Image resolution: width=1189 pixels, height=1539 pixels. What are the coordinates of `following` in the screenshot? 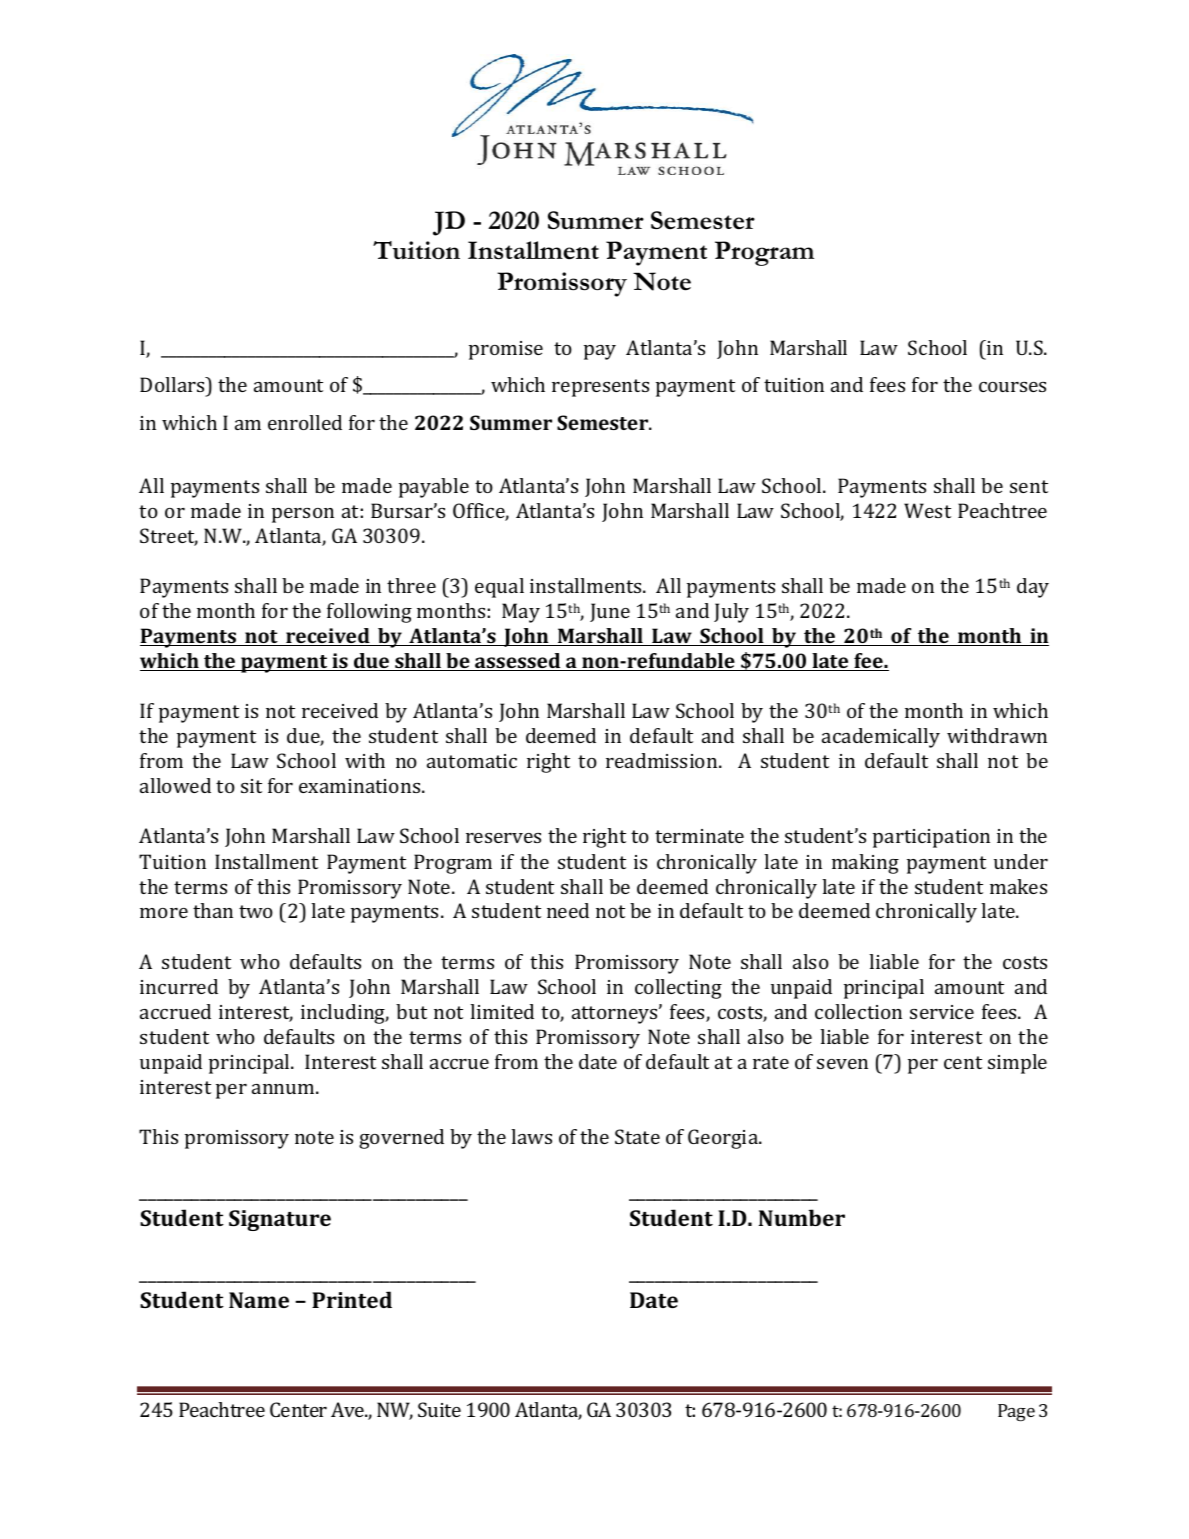 It's located at (369, 613).
